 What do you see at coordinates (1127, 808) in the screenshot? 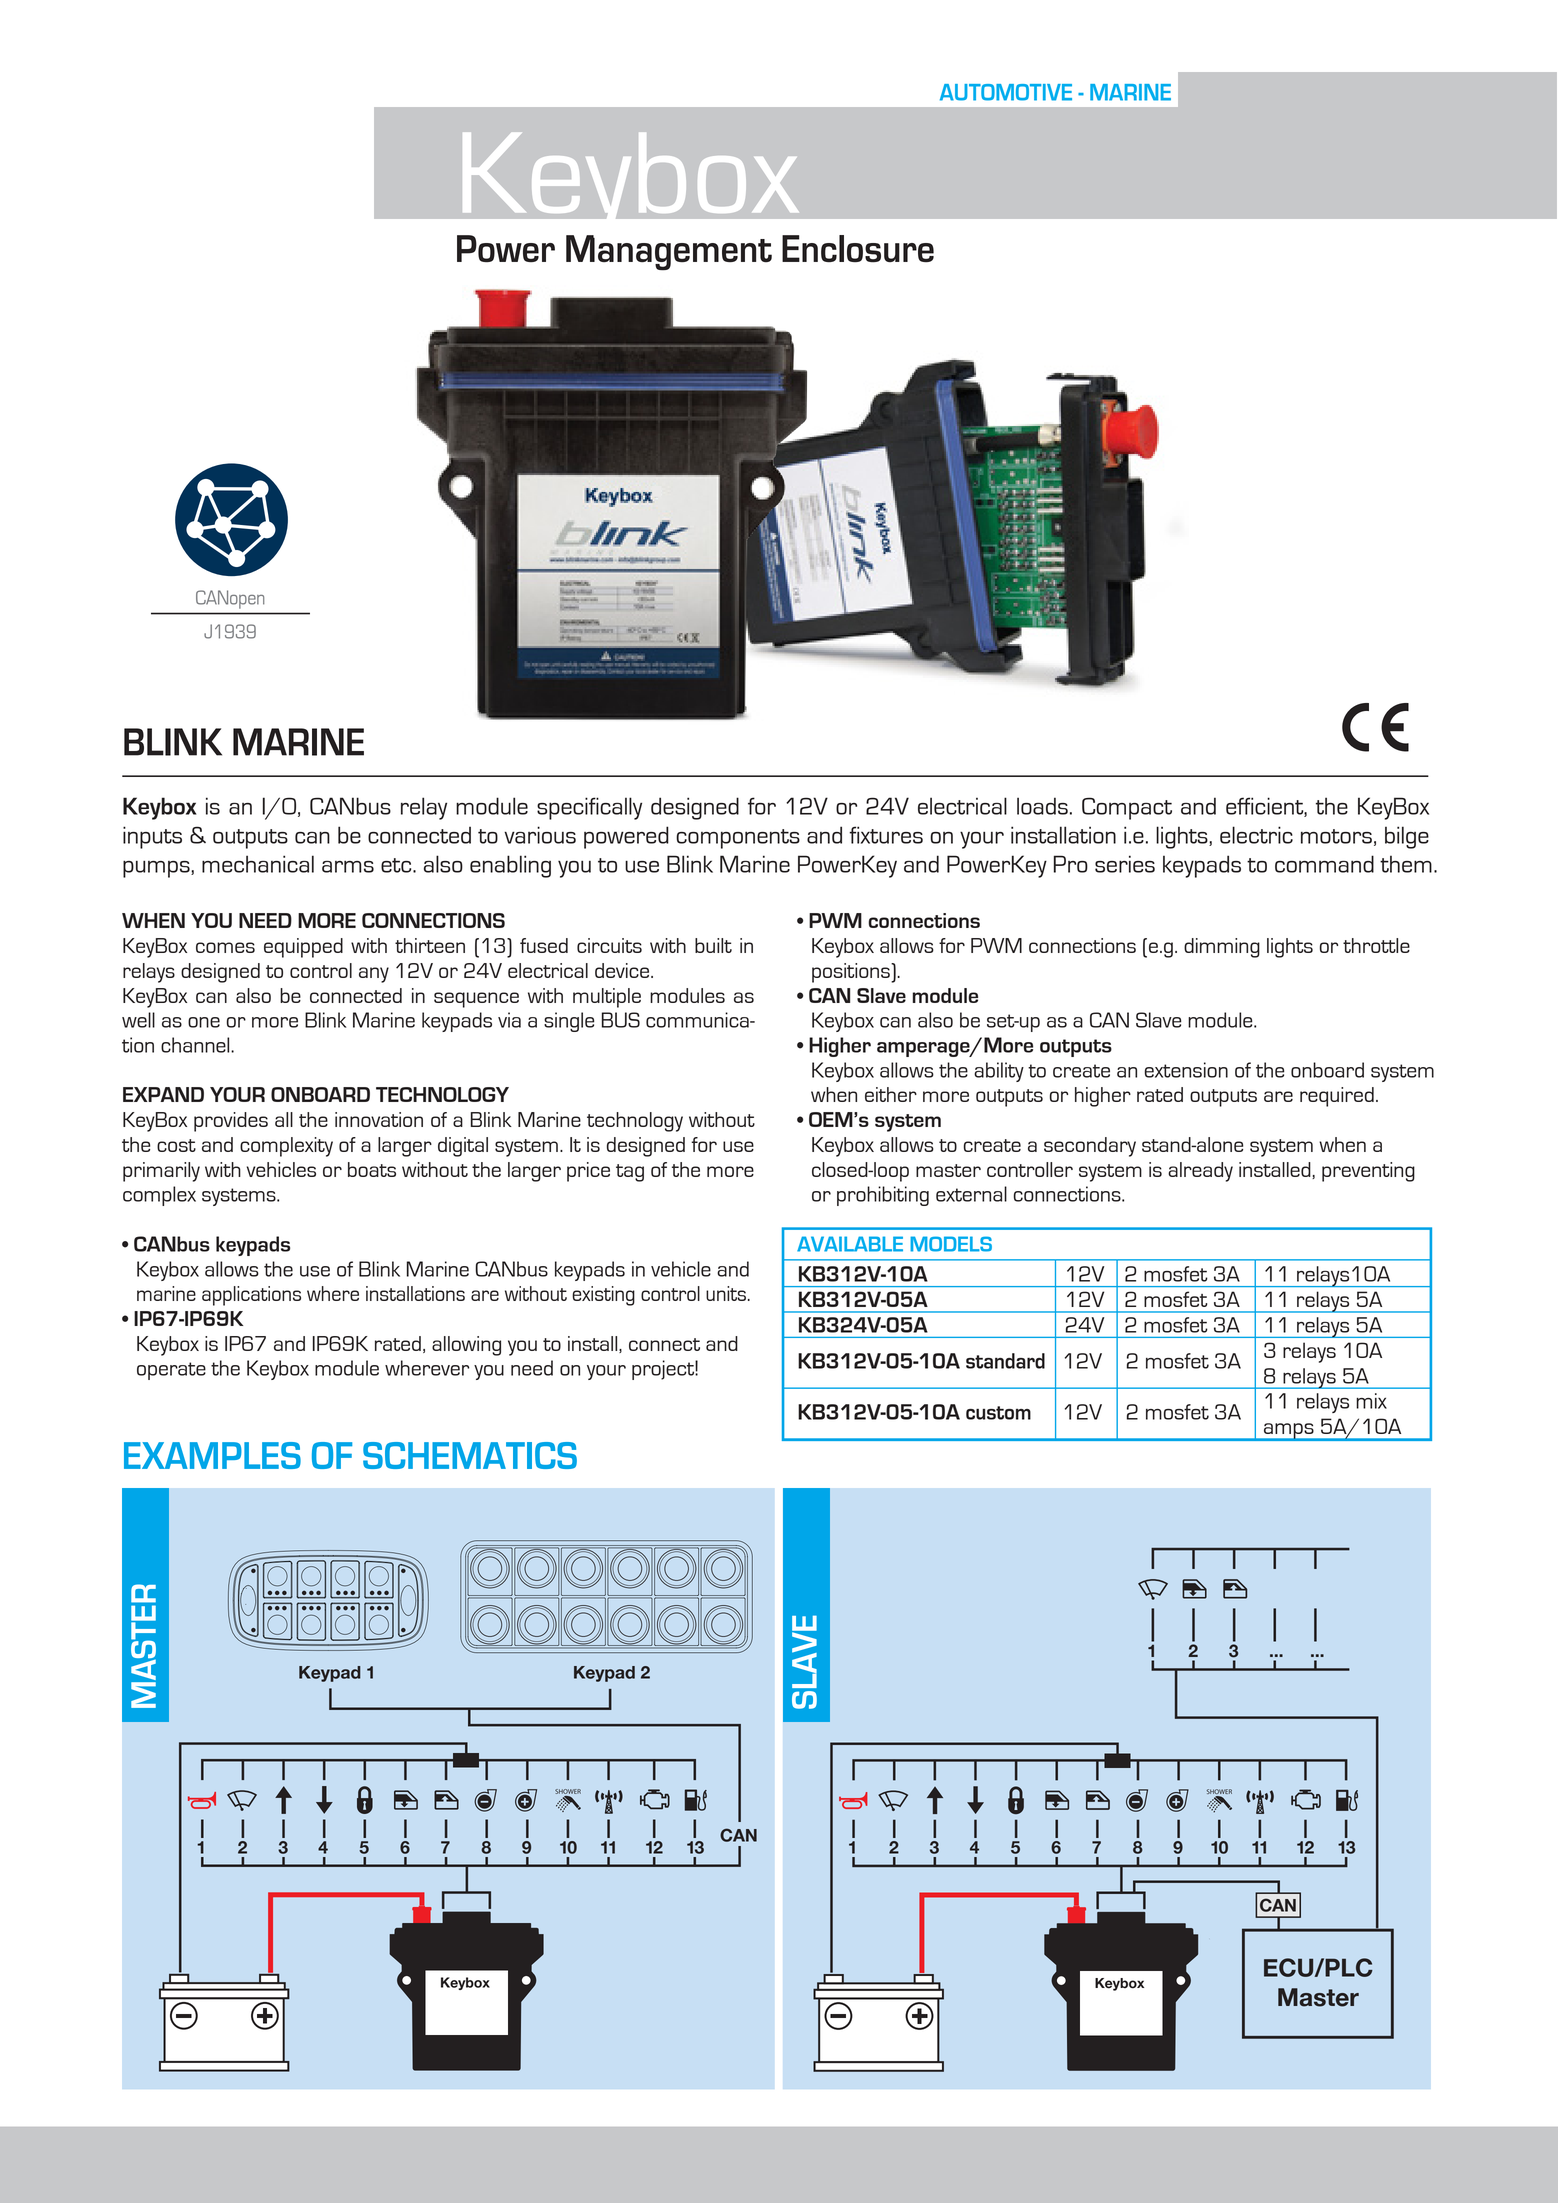
I see `Compact` at bounding box center [1127, 808].
